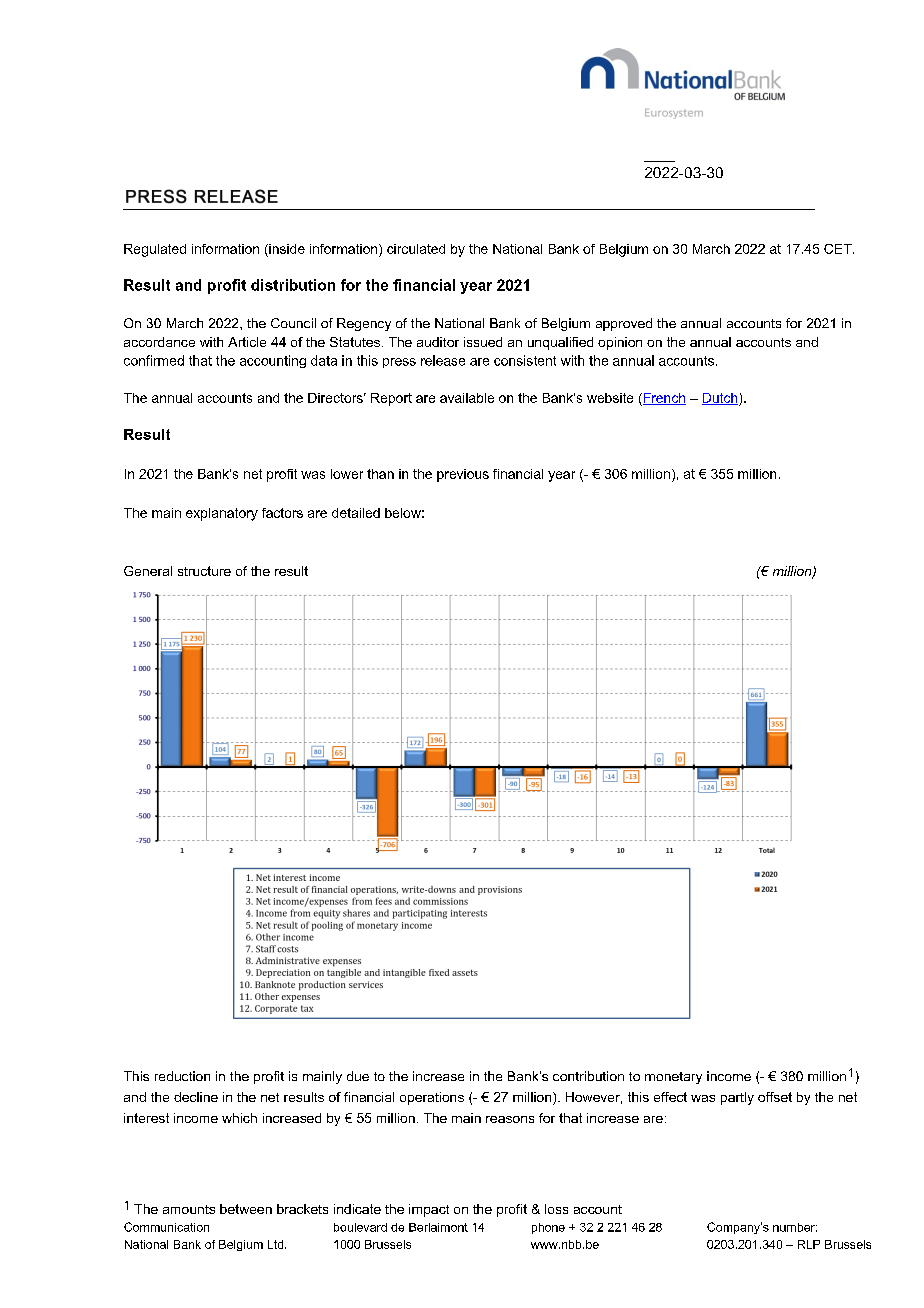 This screenshot has width=924, height=1308. I want to click on French, so click(663, 399).
